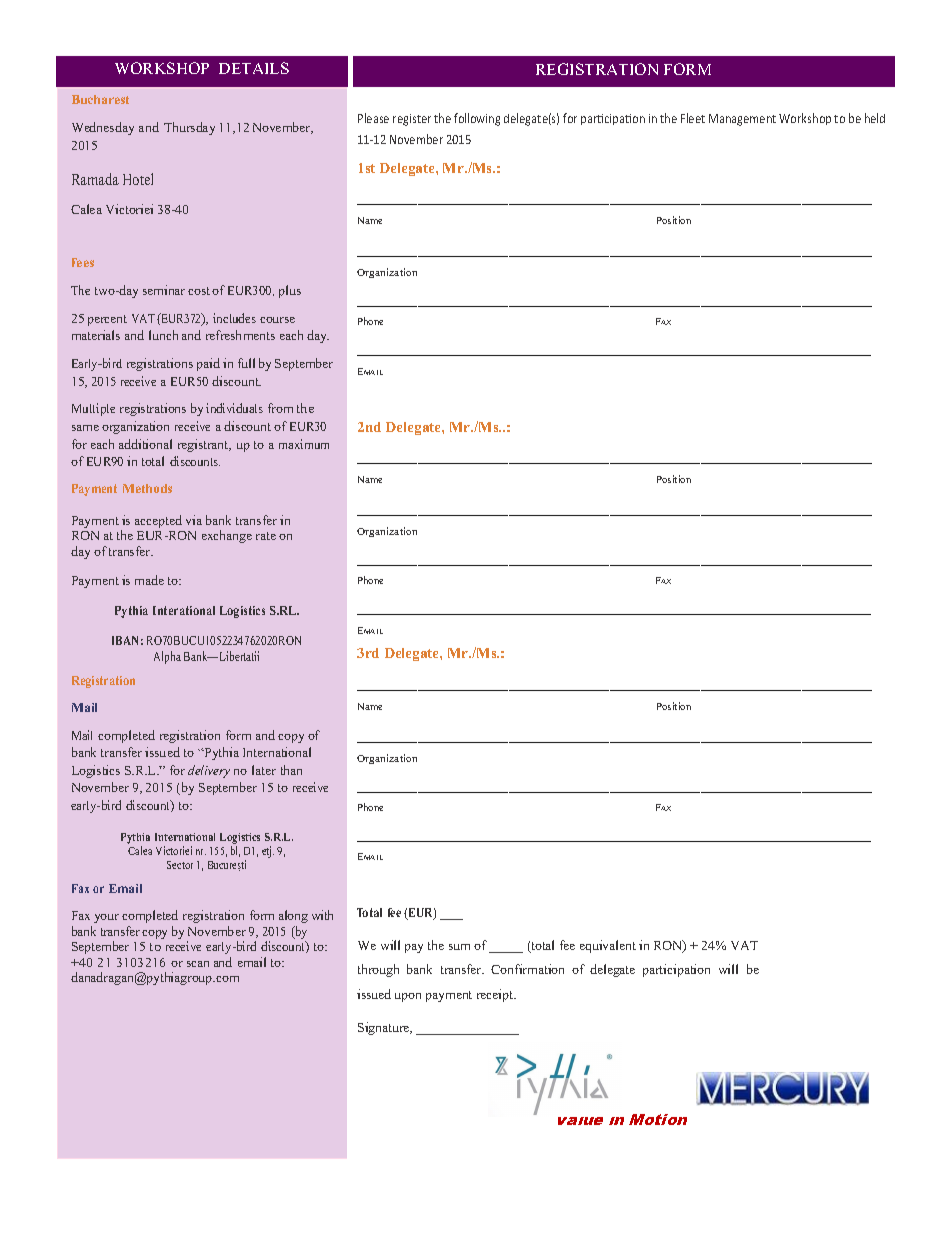 This screenshot has width=952, height=1233. What do you see at coordinates (527, 969) in the screenshot?
I see `Confirmation` at bounding box center [527, 969].
